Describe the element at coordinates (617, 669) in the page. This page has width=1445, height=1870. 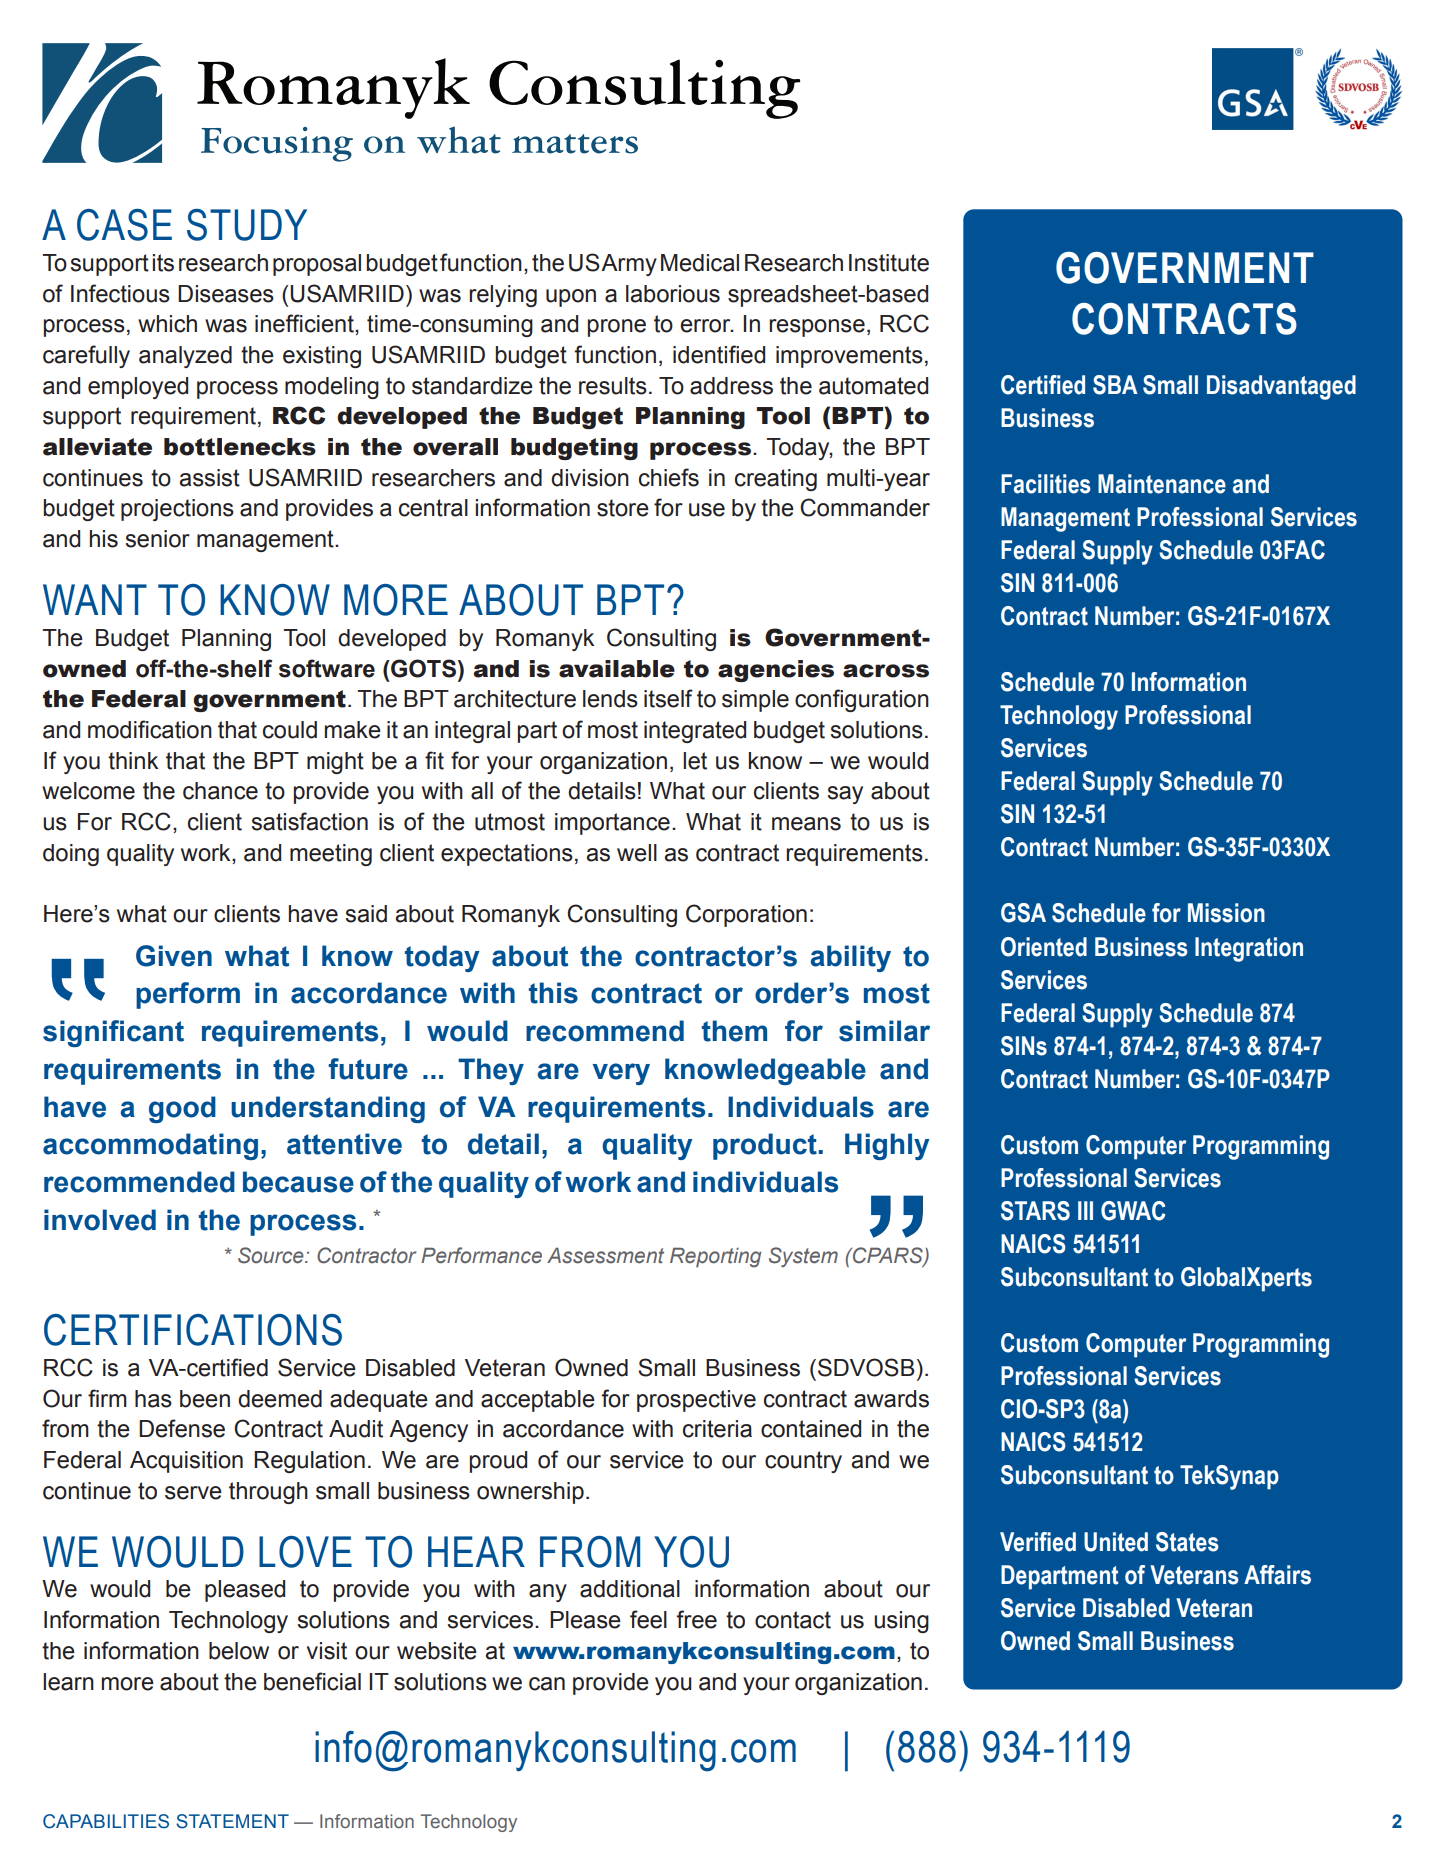
I see `available` at that location.
